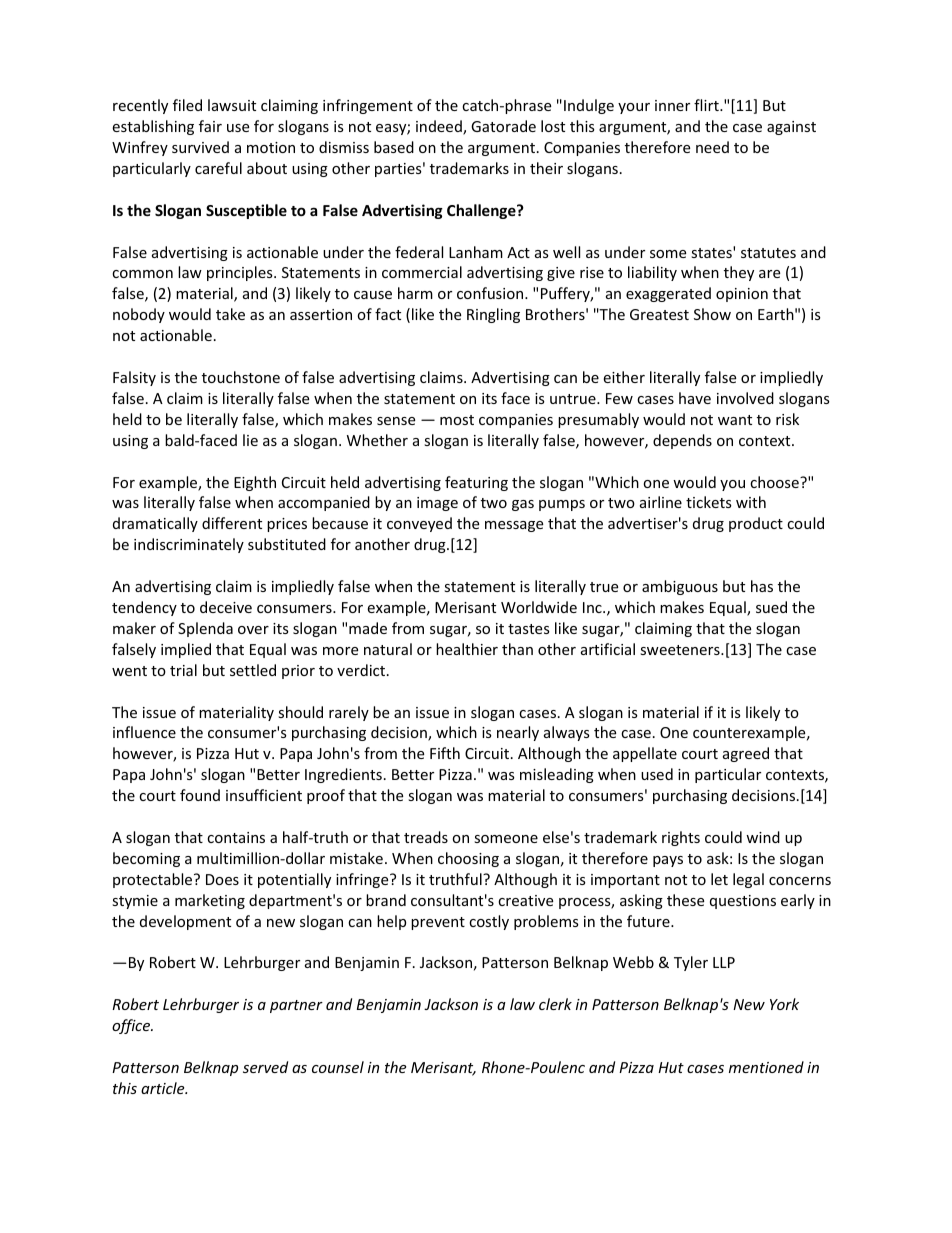 The width and height of the image is (952, 1233). What do you see at coordinates (440, 127) in the image?
I see `indeed` at bounding box center [440, 127].
